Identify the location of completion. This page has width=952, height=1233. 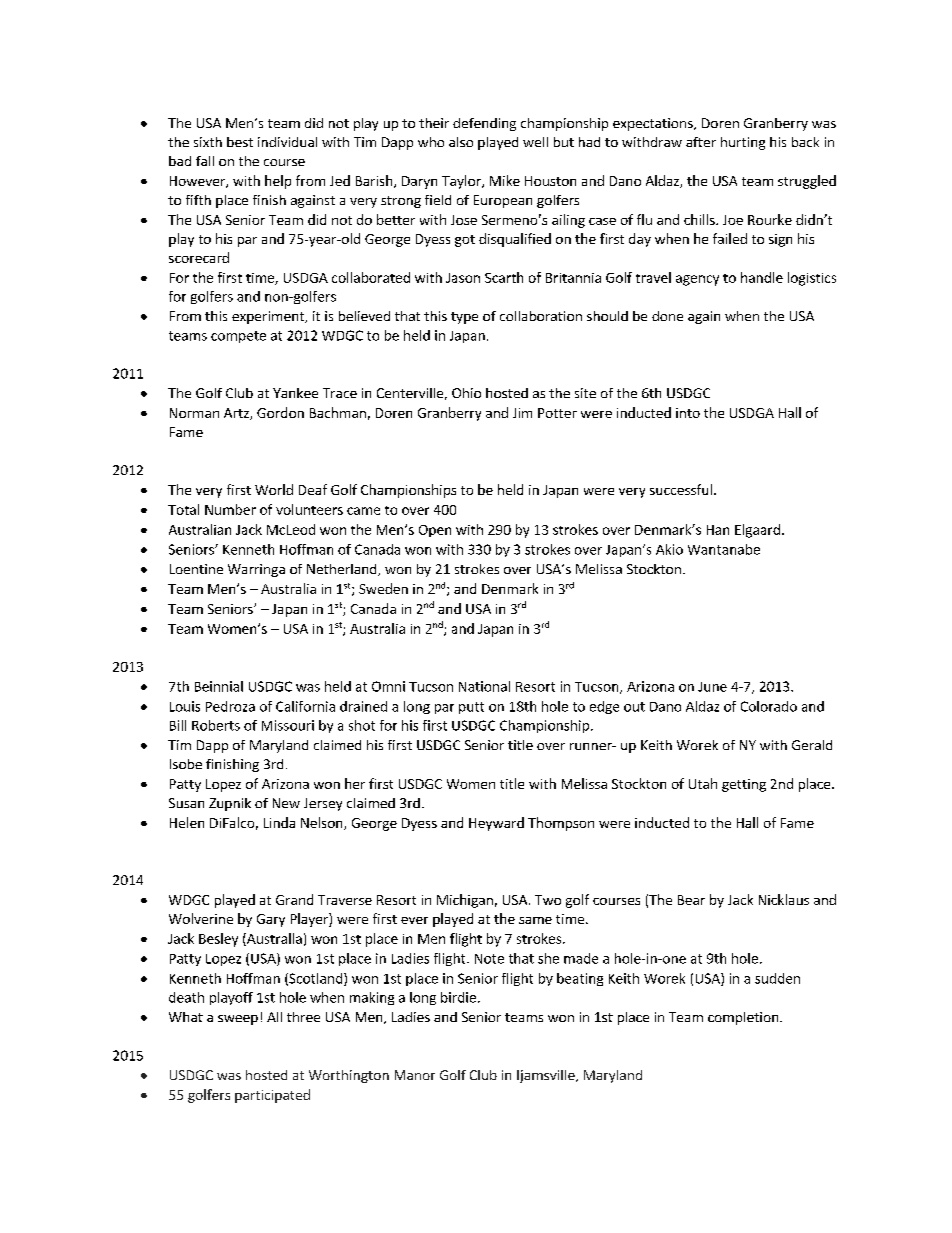
(744, 1018).
